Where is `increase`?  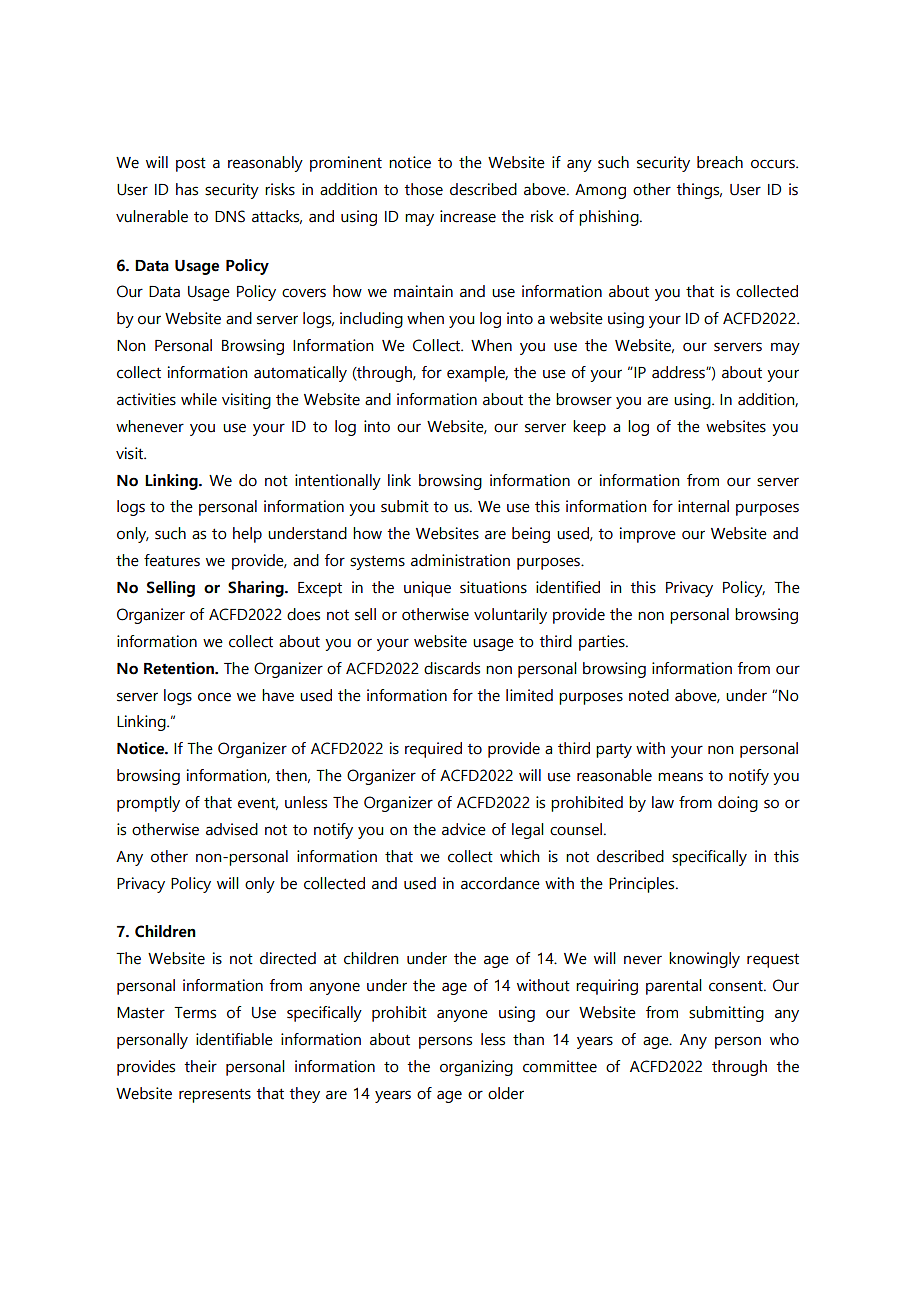
increase is located at coordinates (468, 216).
